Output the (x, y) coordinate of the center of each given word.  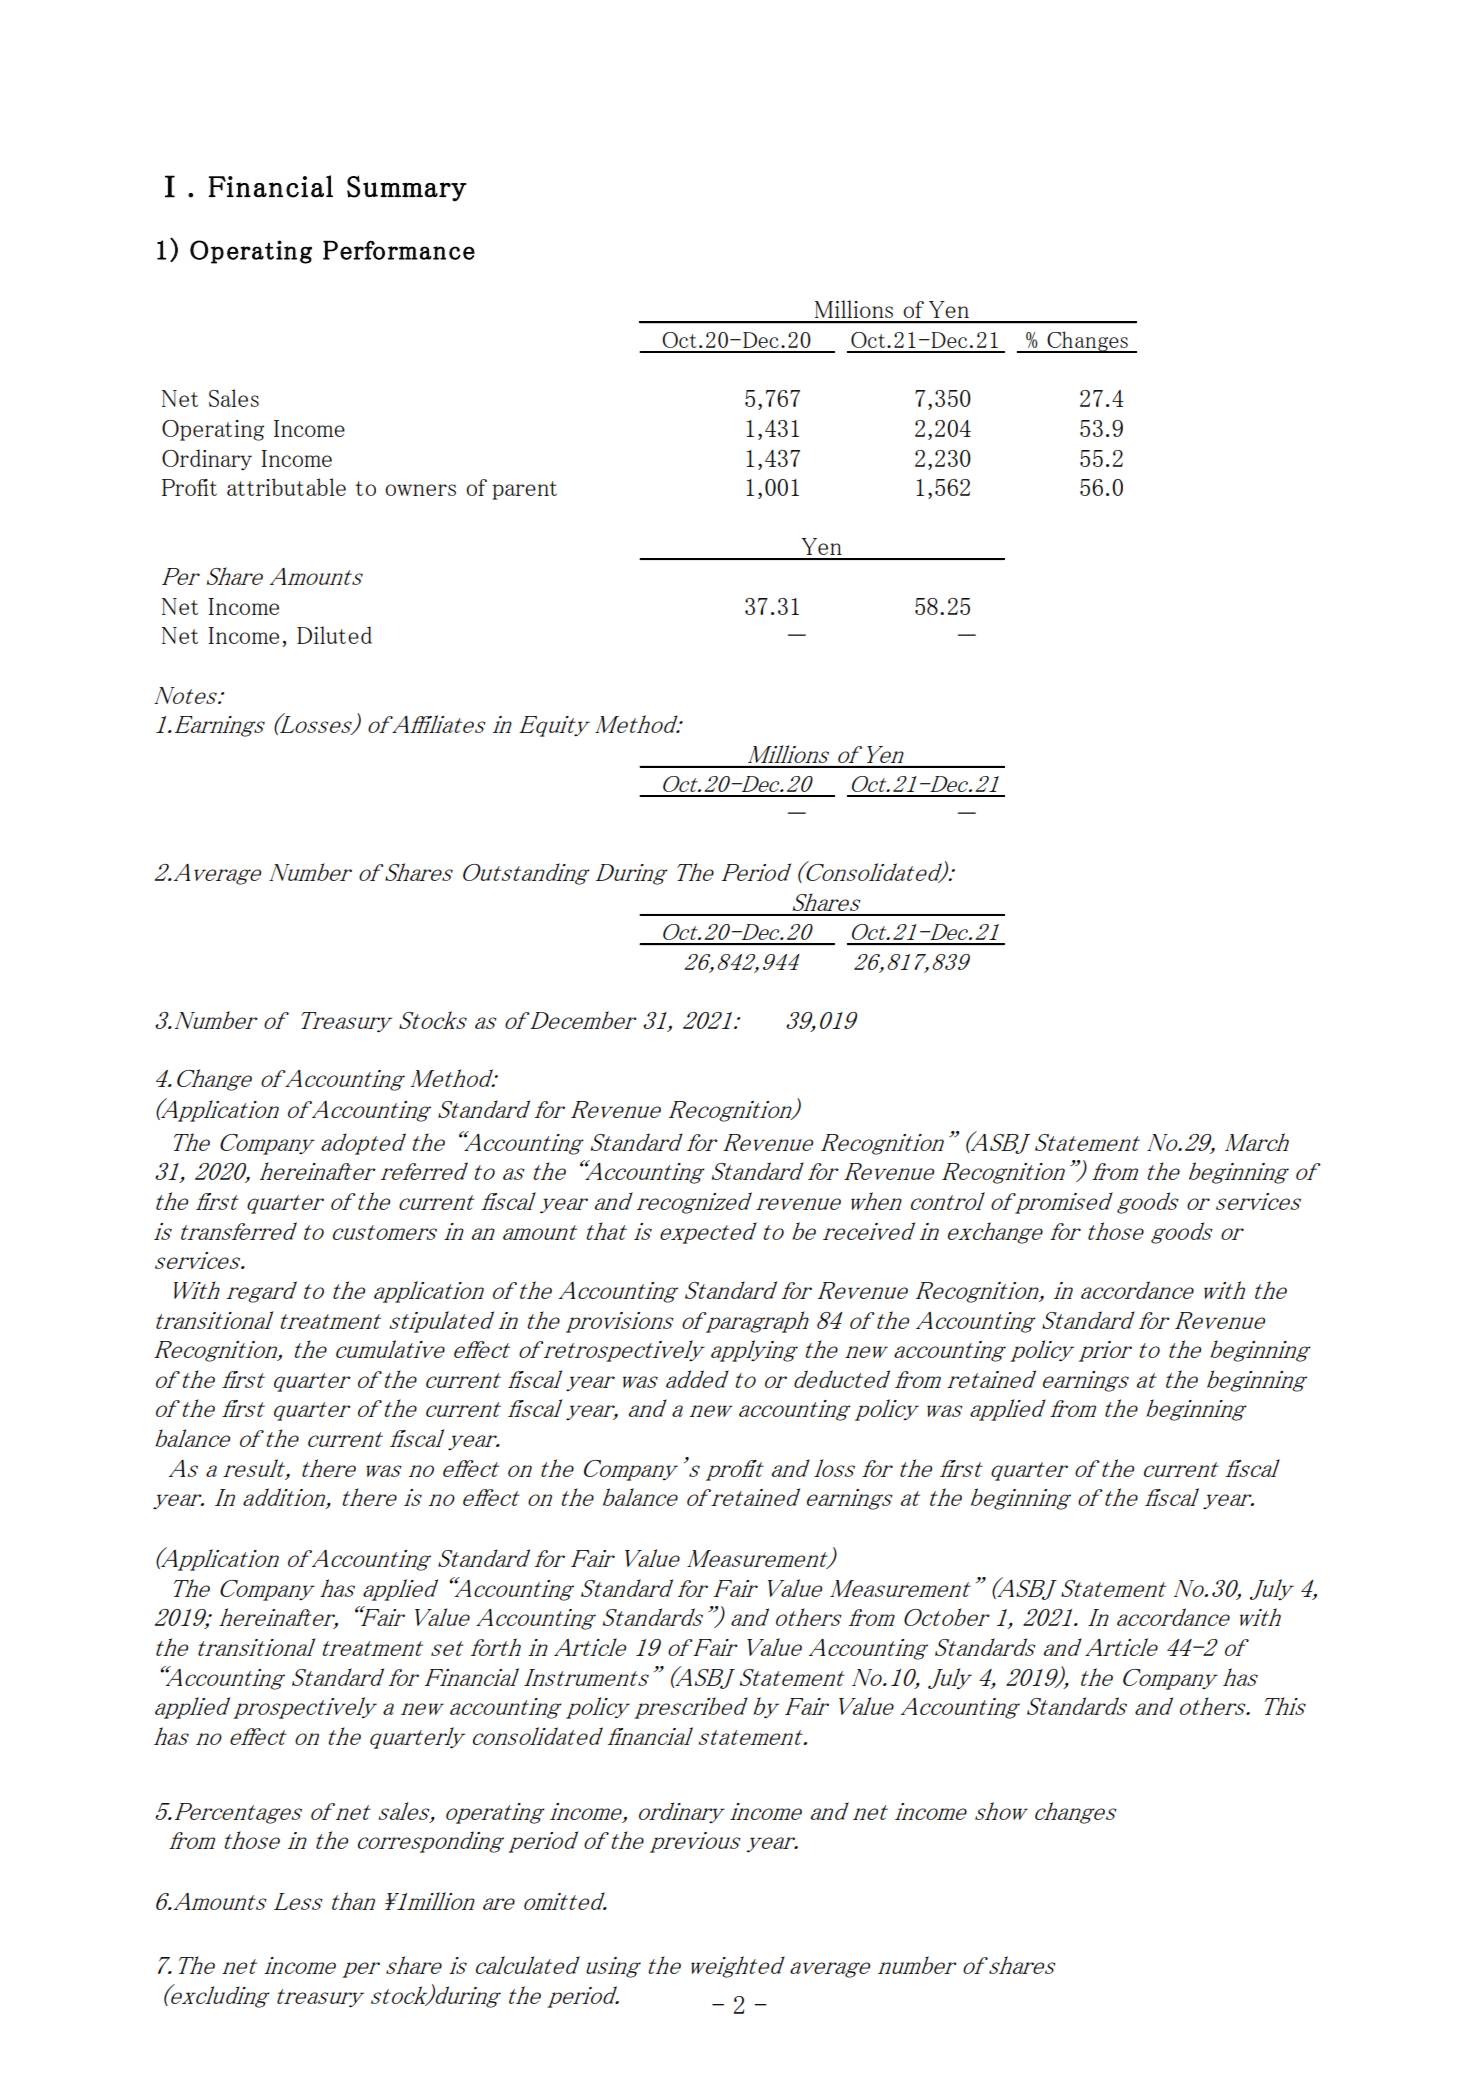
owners (420, 490)
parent (524, 490)
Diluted (334, 635)
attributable (286, 487)
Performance (399, 250)
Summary (407, 188)
